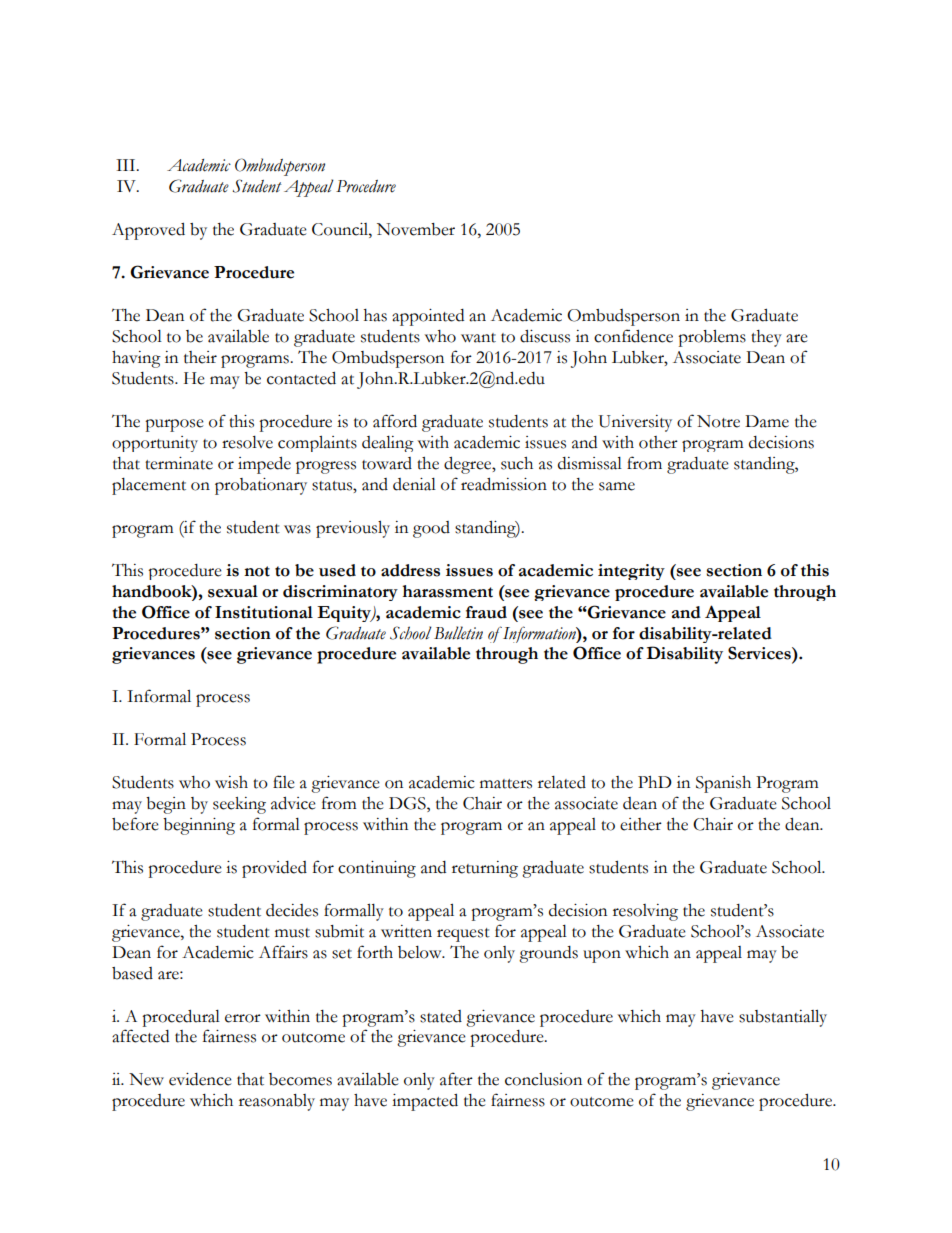 The height and width of the image is (1233, 952). What do you see at coordinates (200, 1079) in the image?
I see `evidence` at bounding box center [200, 1079].
